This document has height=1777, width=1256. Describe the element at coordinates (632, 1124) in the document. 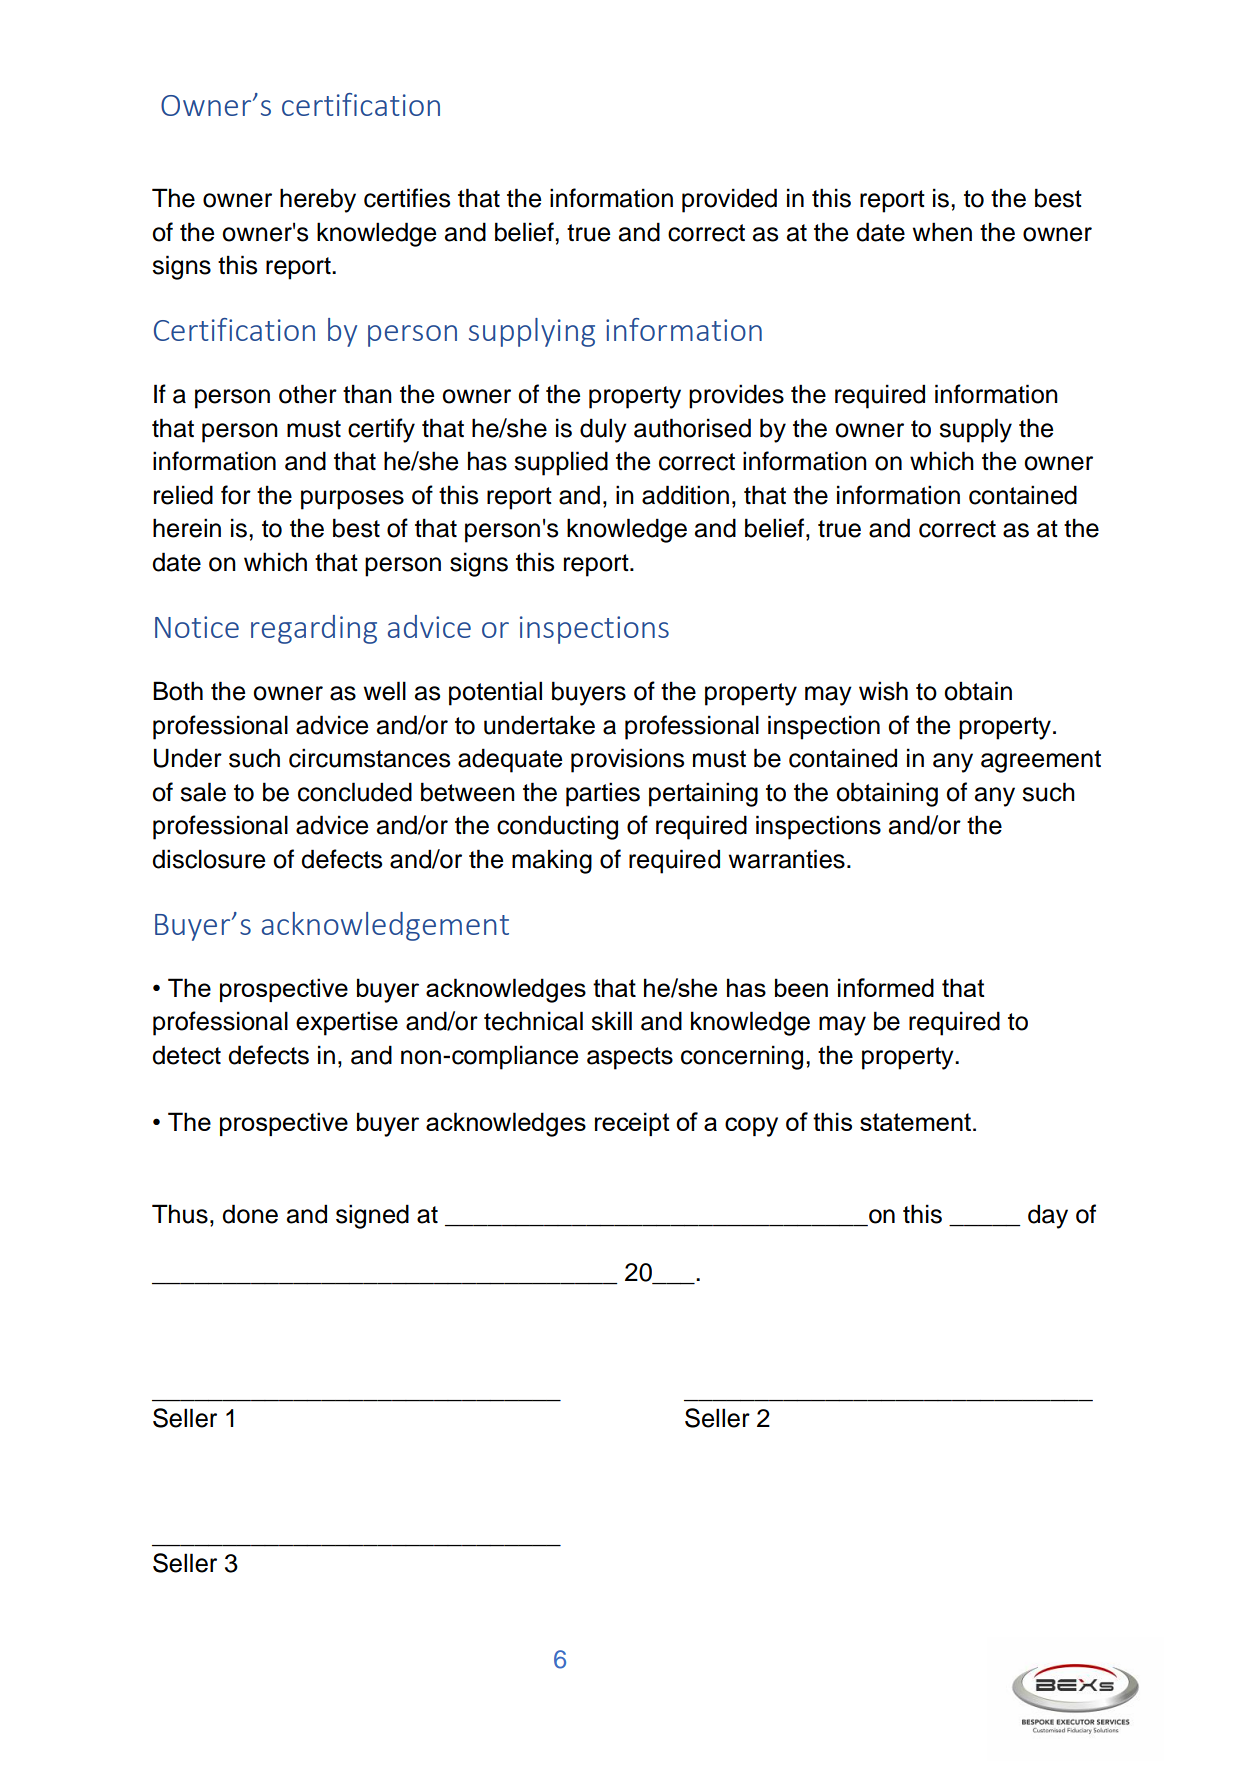

I see `receipt` at that location.
